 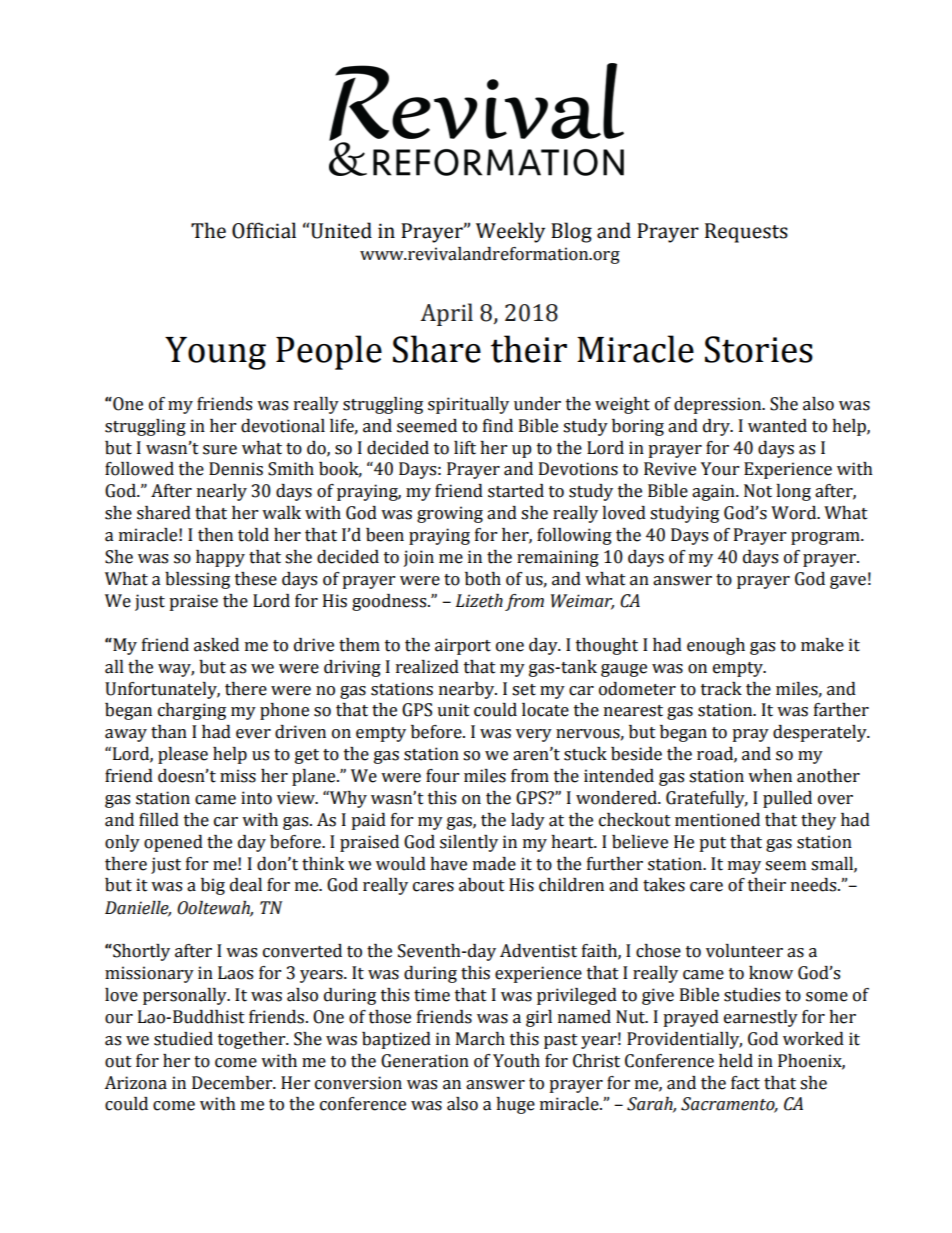 What do you see at coordinates (233, 1083) in the page?
I see `December` at bounding box center [233, 1083].
